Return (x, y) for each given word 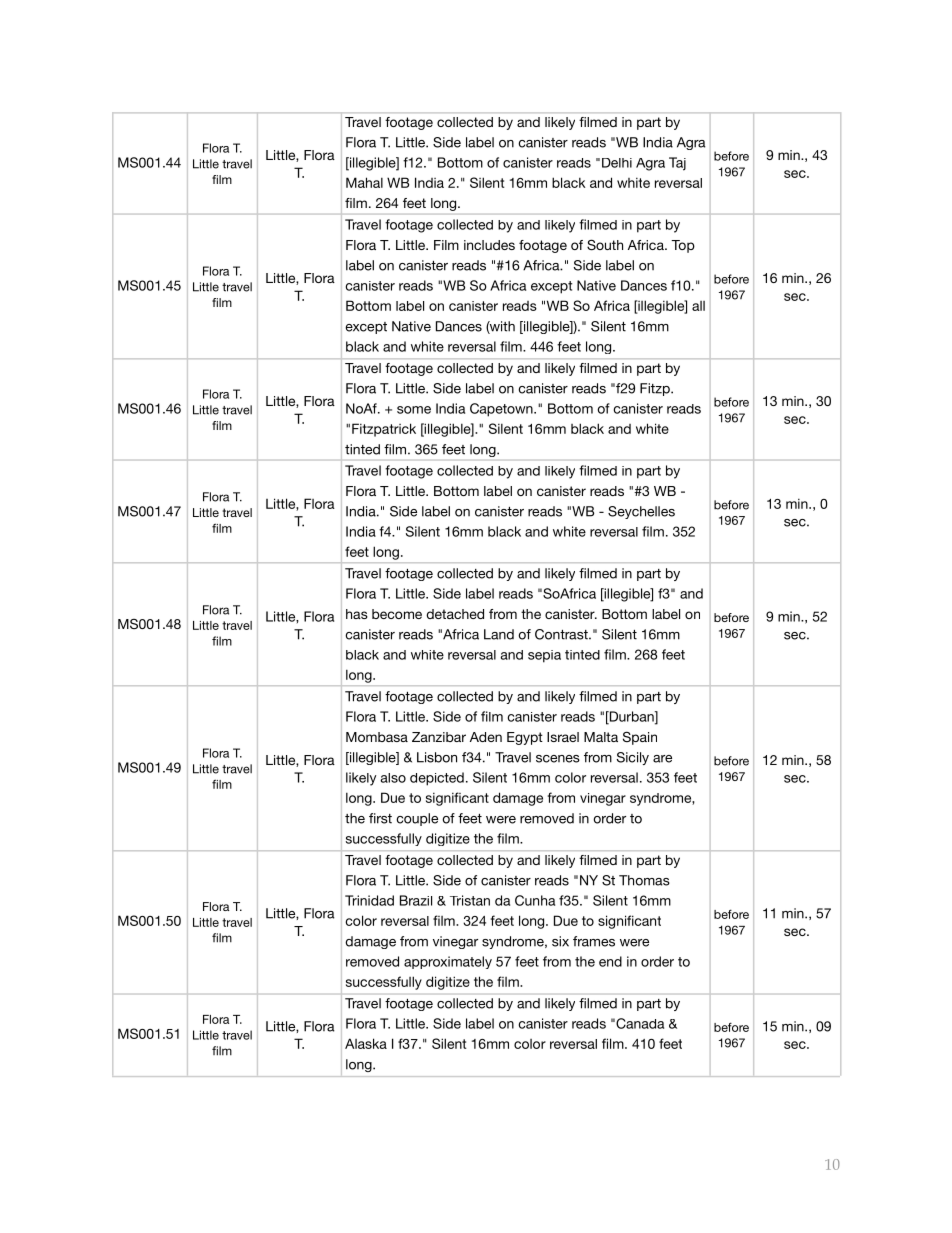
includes (489, 245)
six (560, 941)
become (397, 614)
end (610, 961)
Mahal (364, 182)
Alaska (366, 1043)
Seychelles (641, 512)
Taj (677, 164)
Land (499, 634)
